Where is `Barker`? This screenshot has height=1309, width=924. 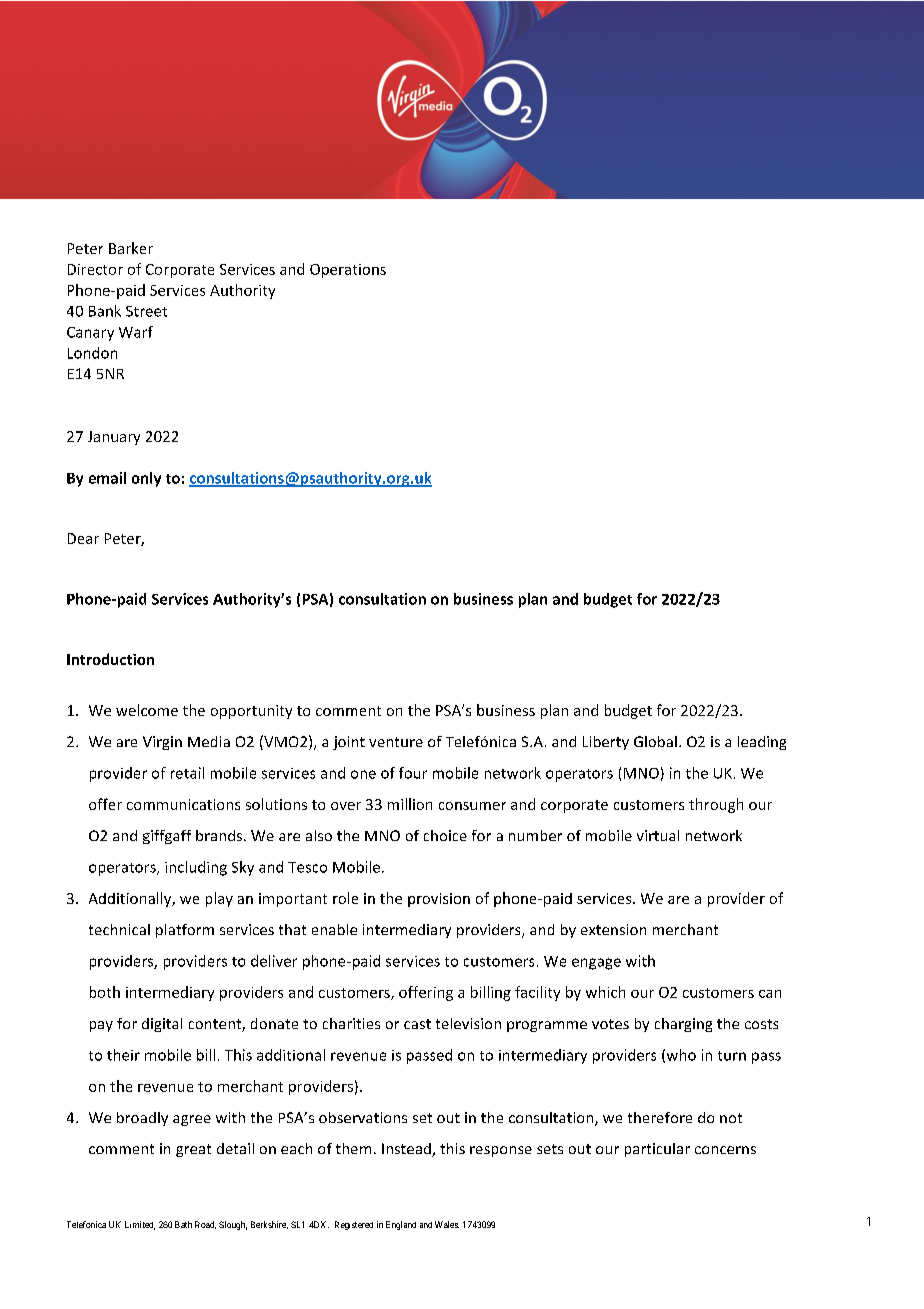 Barker is located at coordinates (131, 248).
